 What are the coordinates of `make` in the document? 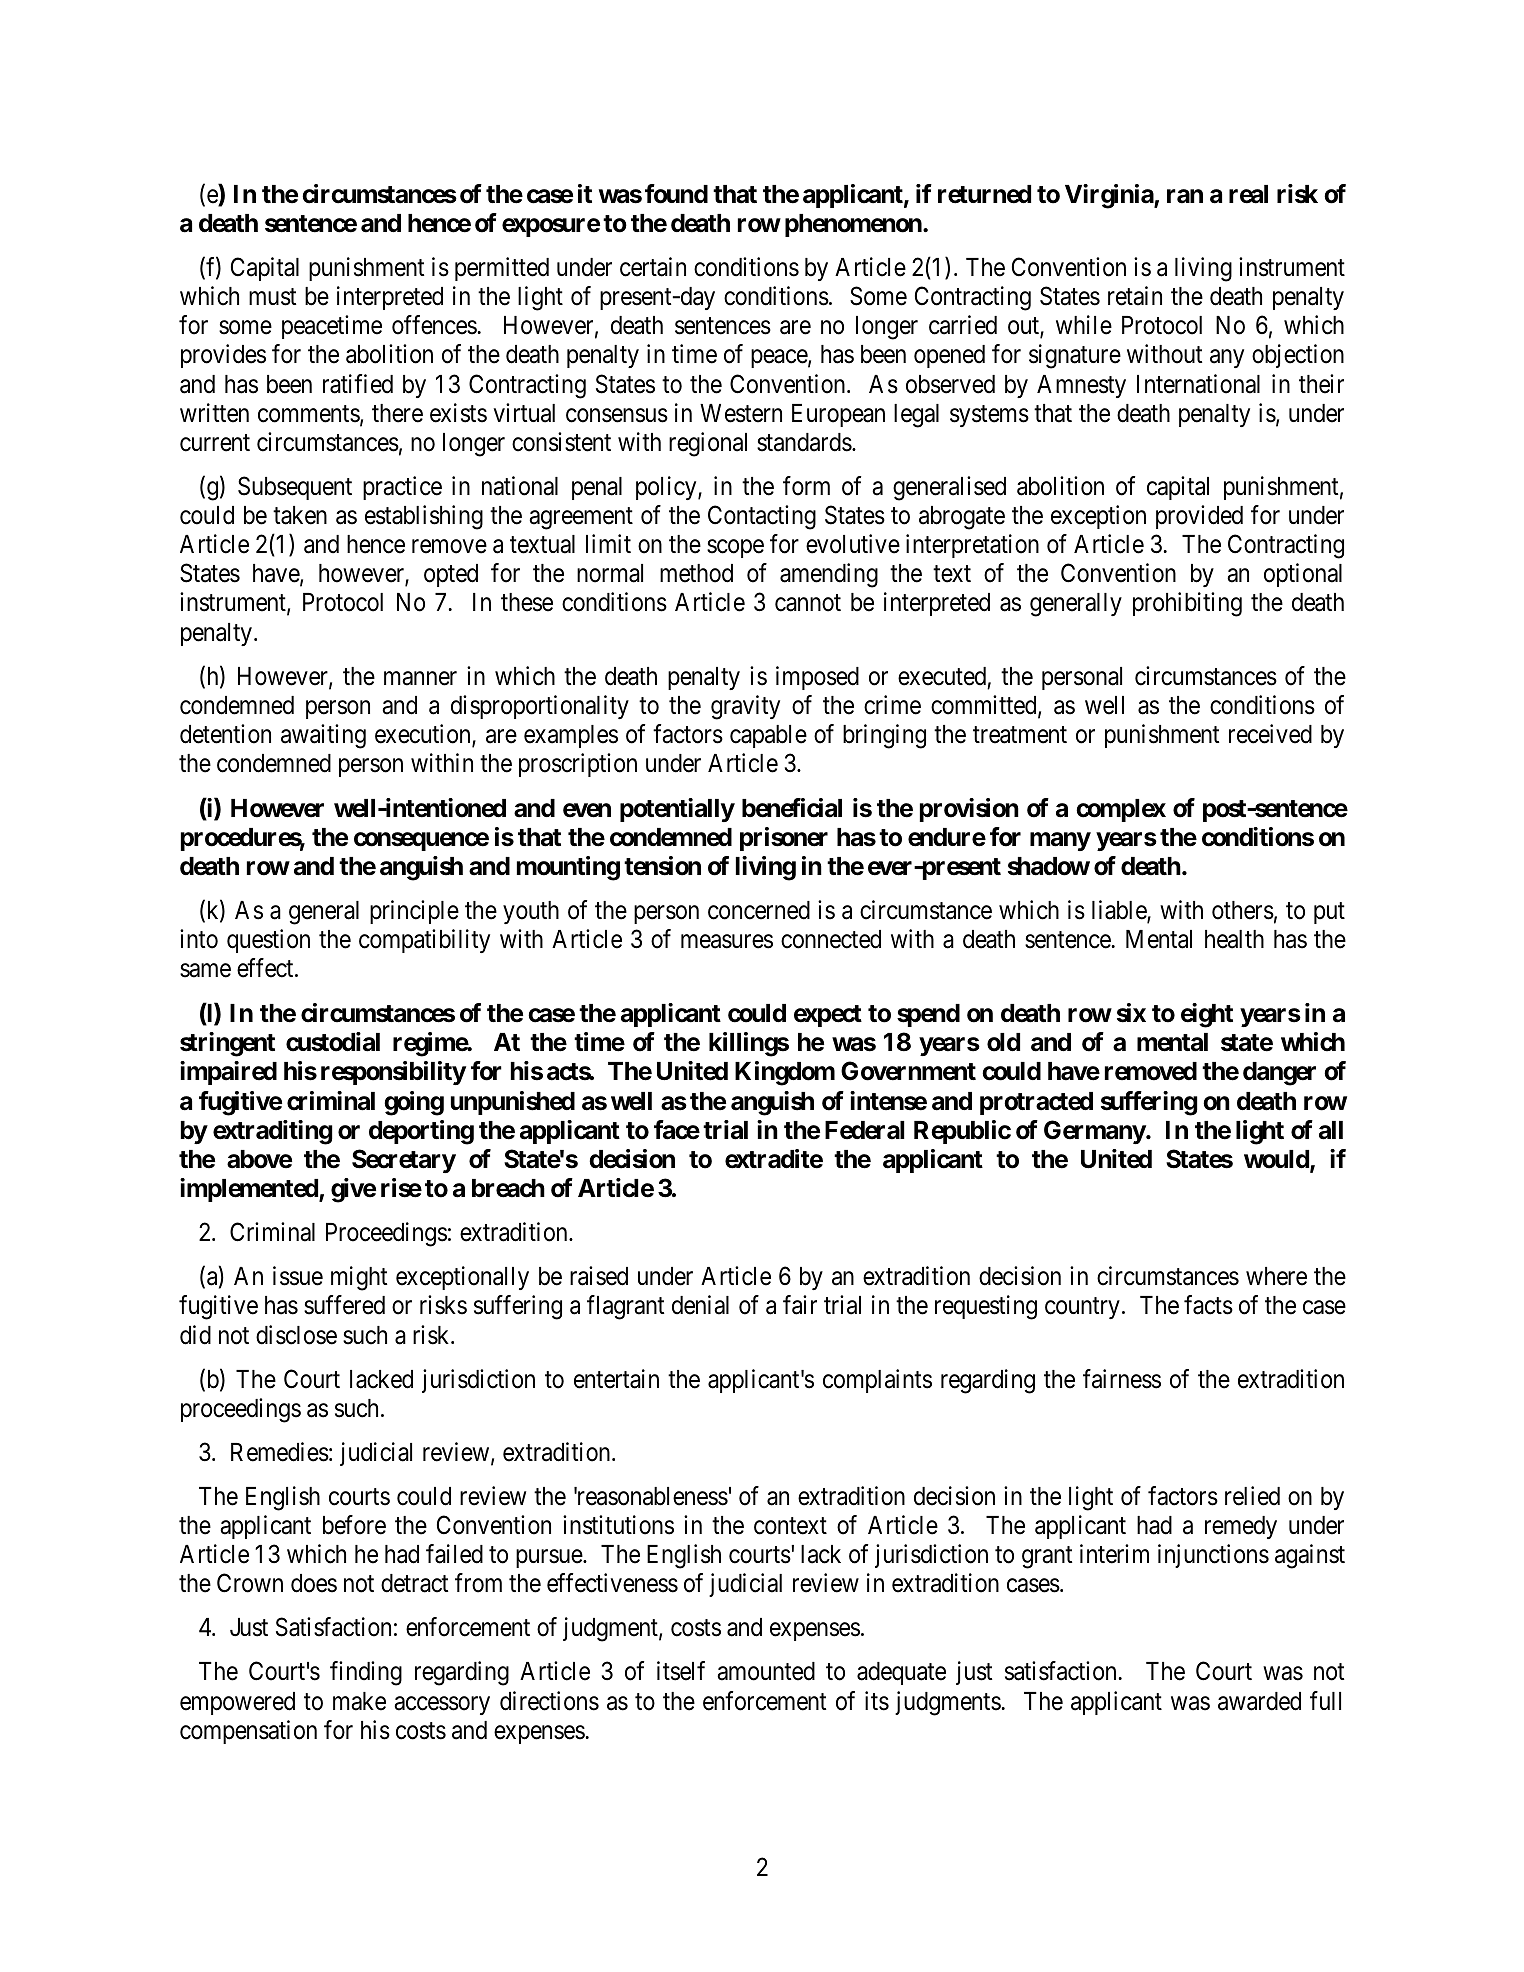 It's located at (359, 1701).
